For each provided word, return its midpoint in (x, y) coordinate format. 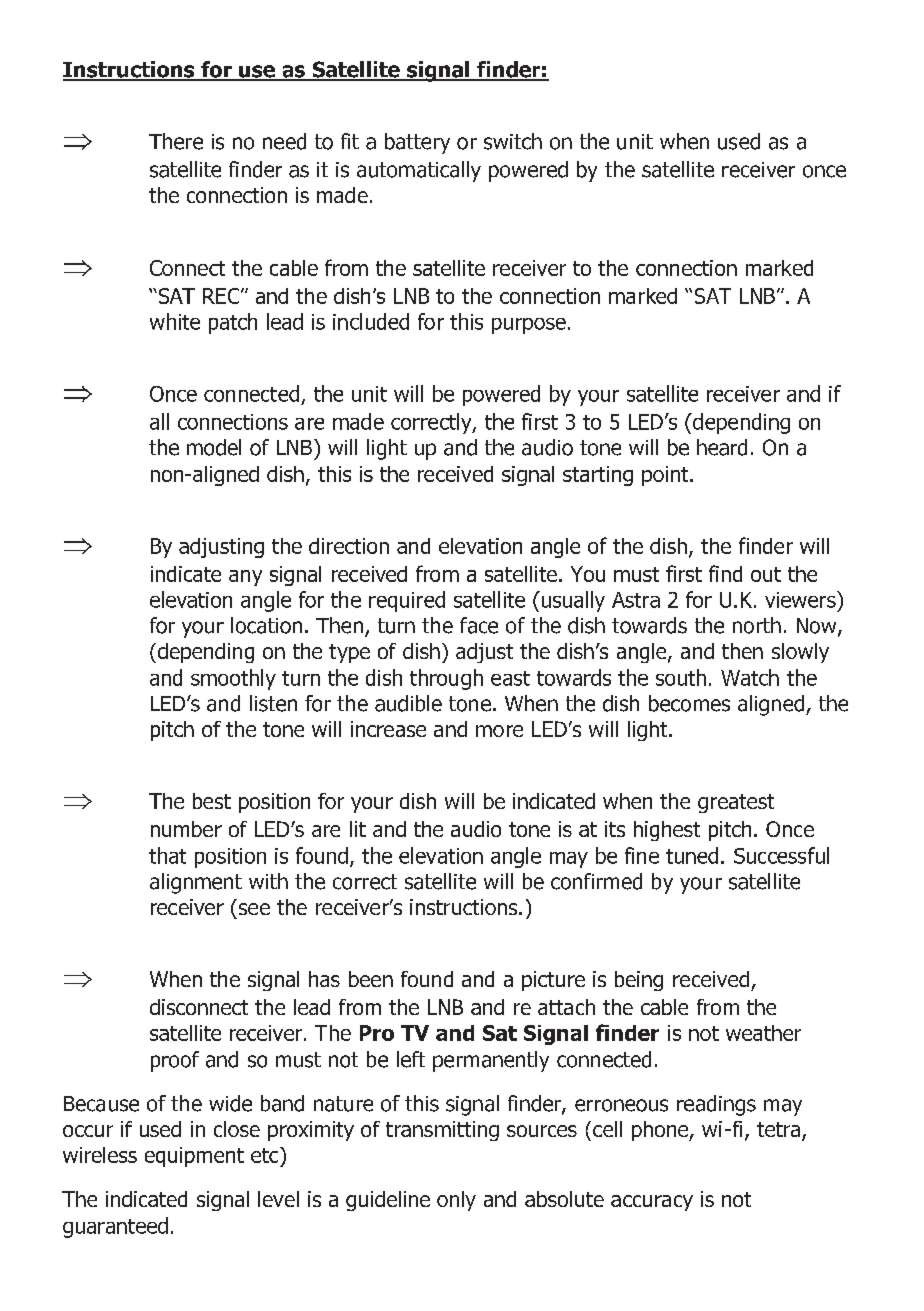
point (666, 476)
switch (513, 141)
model (214, 447)
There (176, 141)
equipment (194, 1157)
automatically (419, 171)
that (167, 855)
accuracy (652, 1203)
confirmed (596, 881)
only (456, 1201)
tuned (692, 855)
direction (349, 546)
